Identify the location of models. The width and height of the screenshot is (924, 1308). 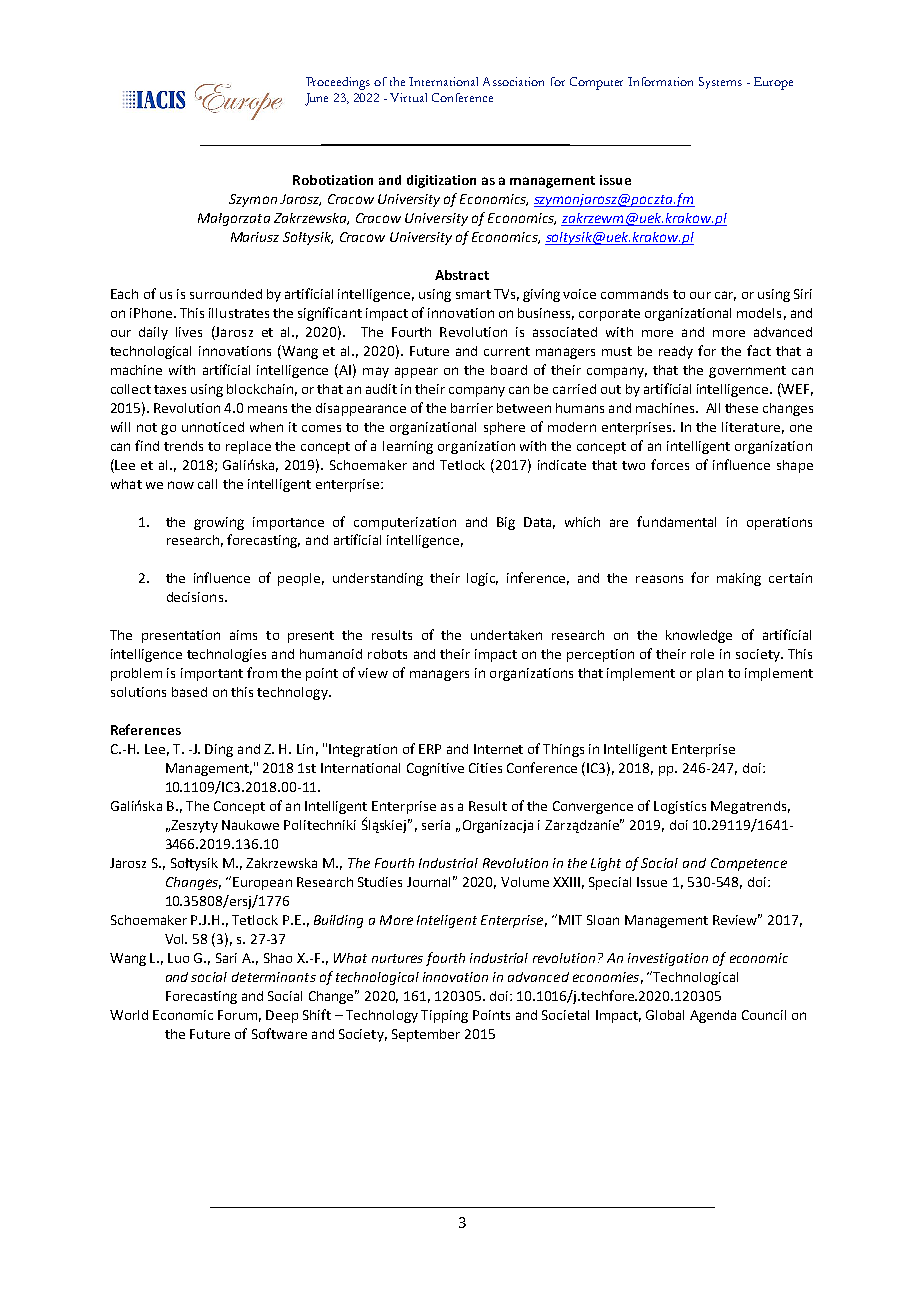
(759, 313).
